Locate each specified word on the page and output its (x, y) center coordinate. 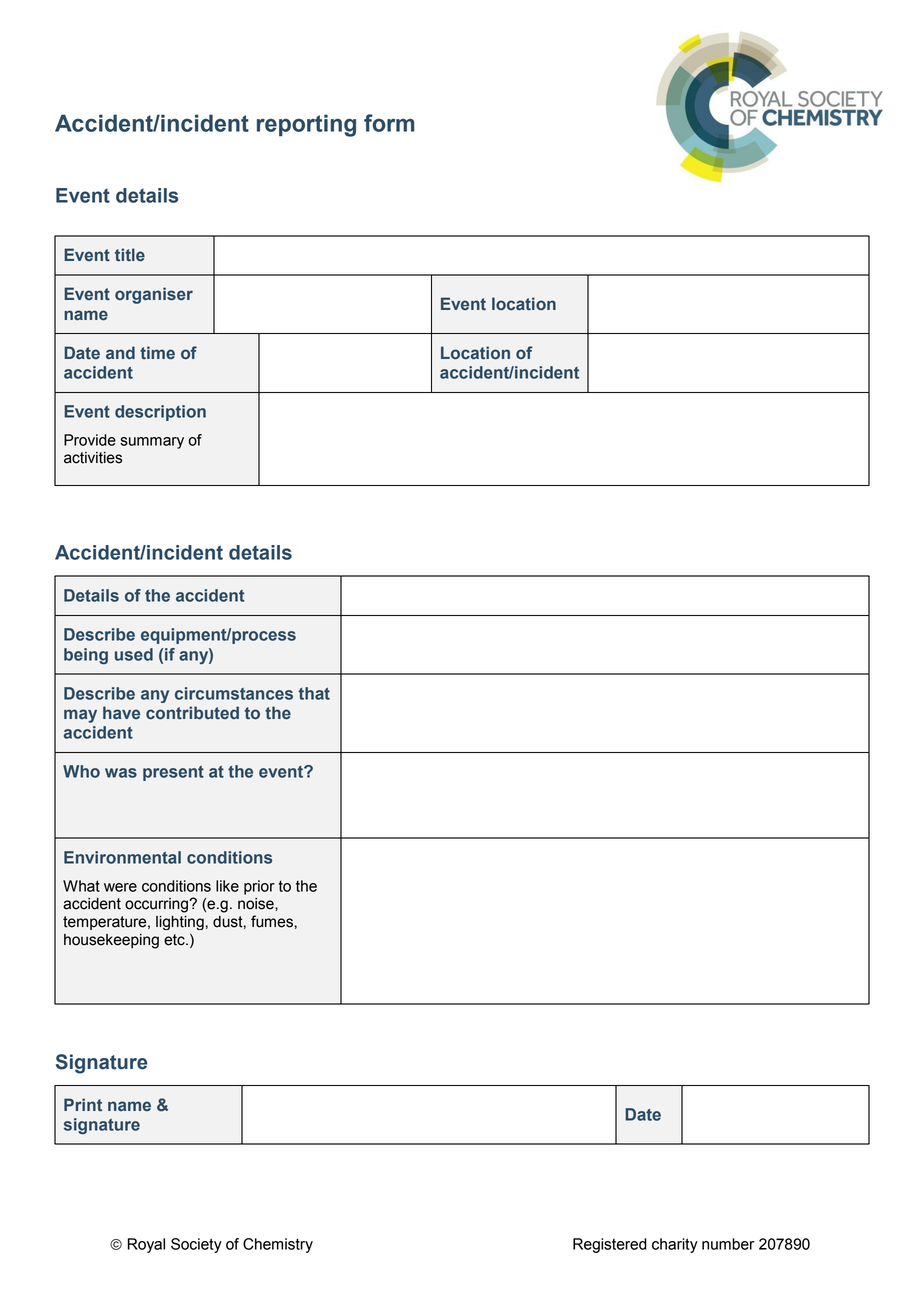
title (130, 255)
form (389, 123)
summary (152, 443)
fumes (272, 921)
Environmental (122, 857)
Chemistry (278, 1245)
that (314, 693)
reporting (306, 125)
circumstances (234, 693)
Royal (146, 1245)
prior (259, 887)
